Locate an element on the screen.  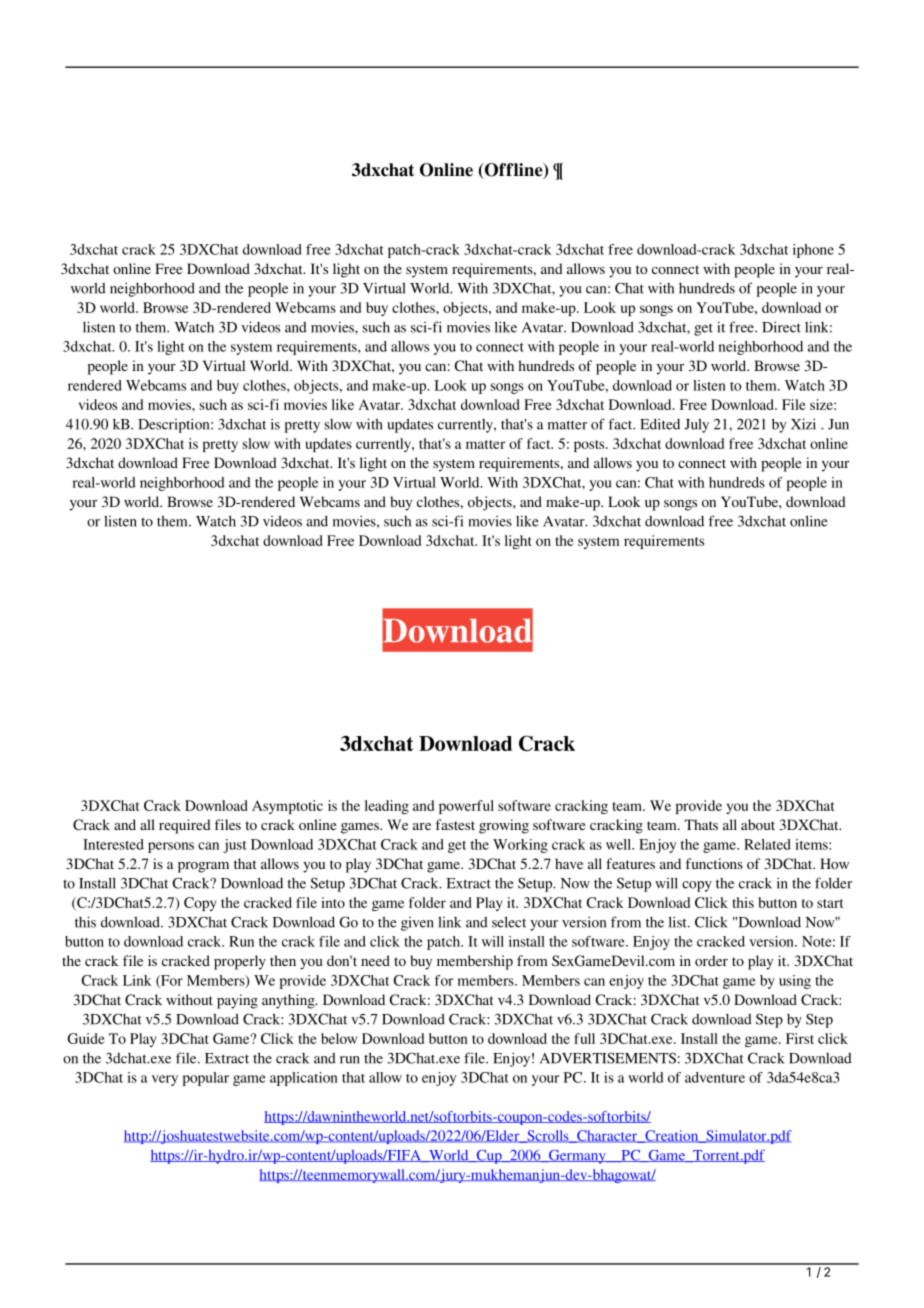
posts is located at coordinates (590, 446).
